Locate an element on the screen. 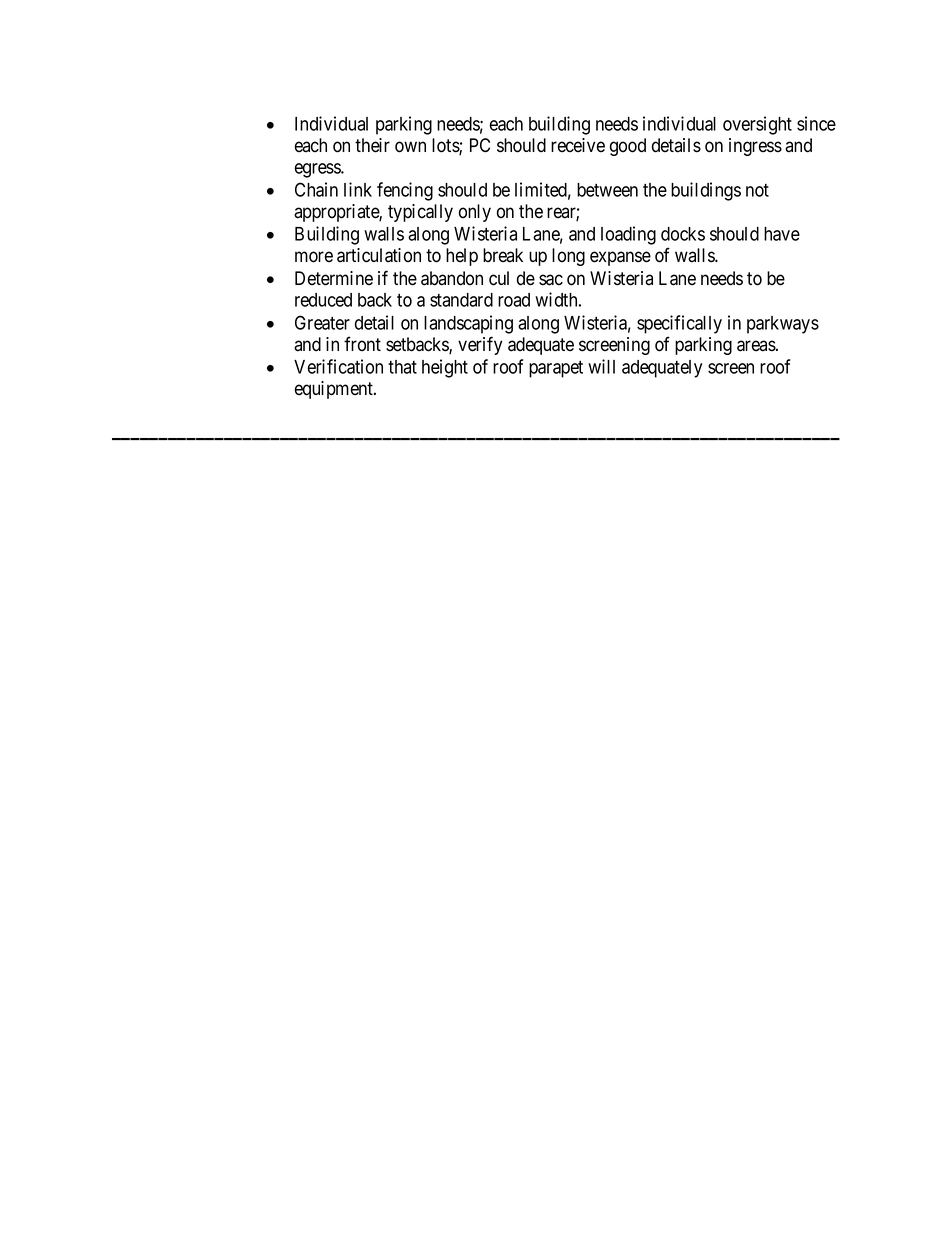 Image resolution: width=952 pixels, height=1233 pixels. specifically is located at coordinates (679, 324).
